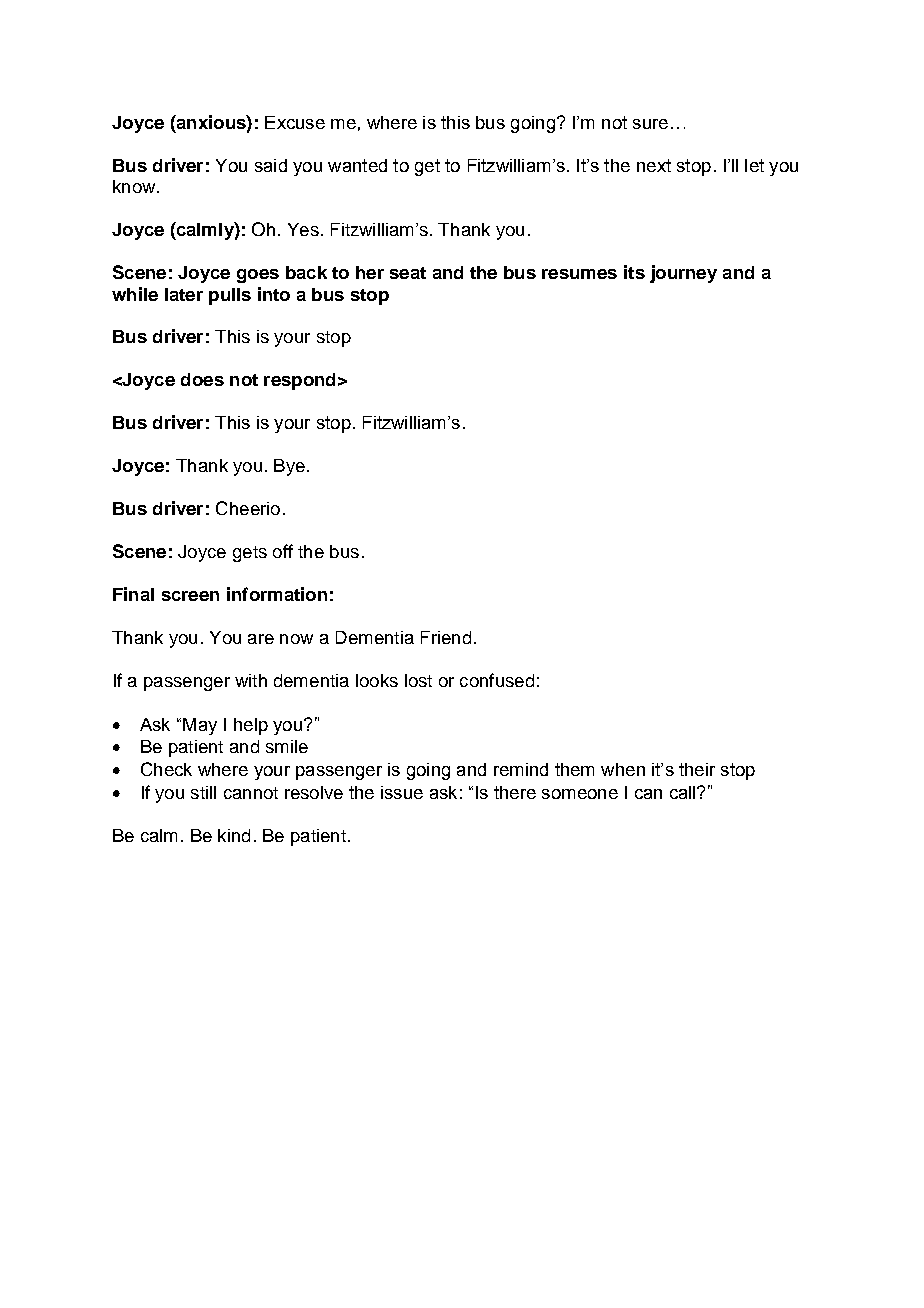 The image size is (924, 1308). I want to click on are, so click(261, 639).
